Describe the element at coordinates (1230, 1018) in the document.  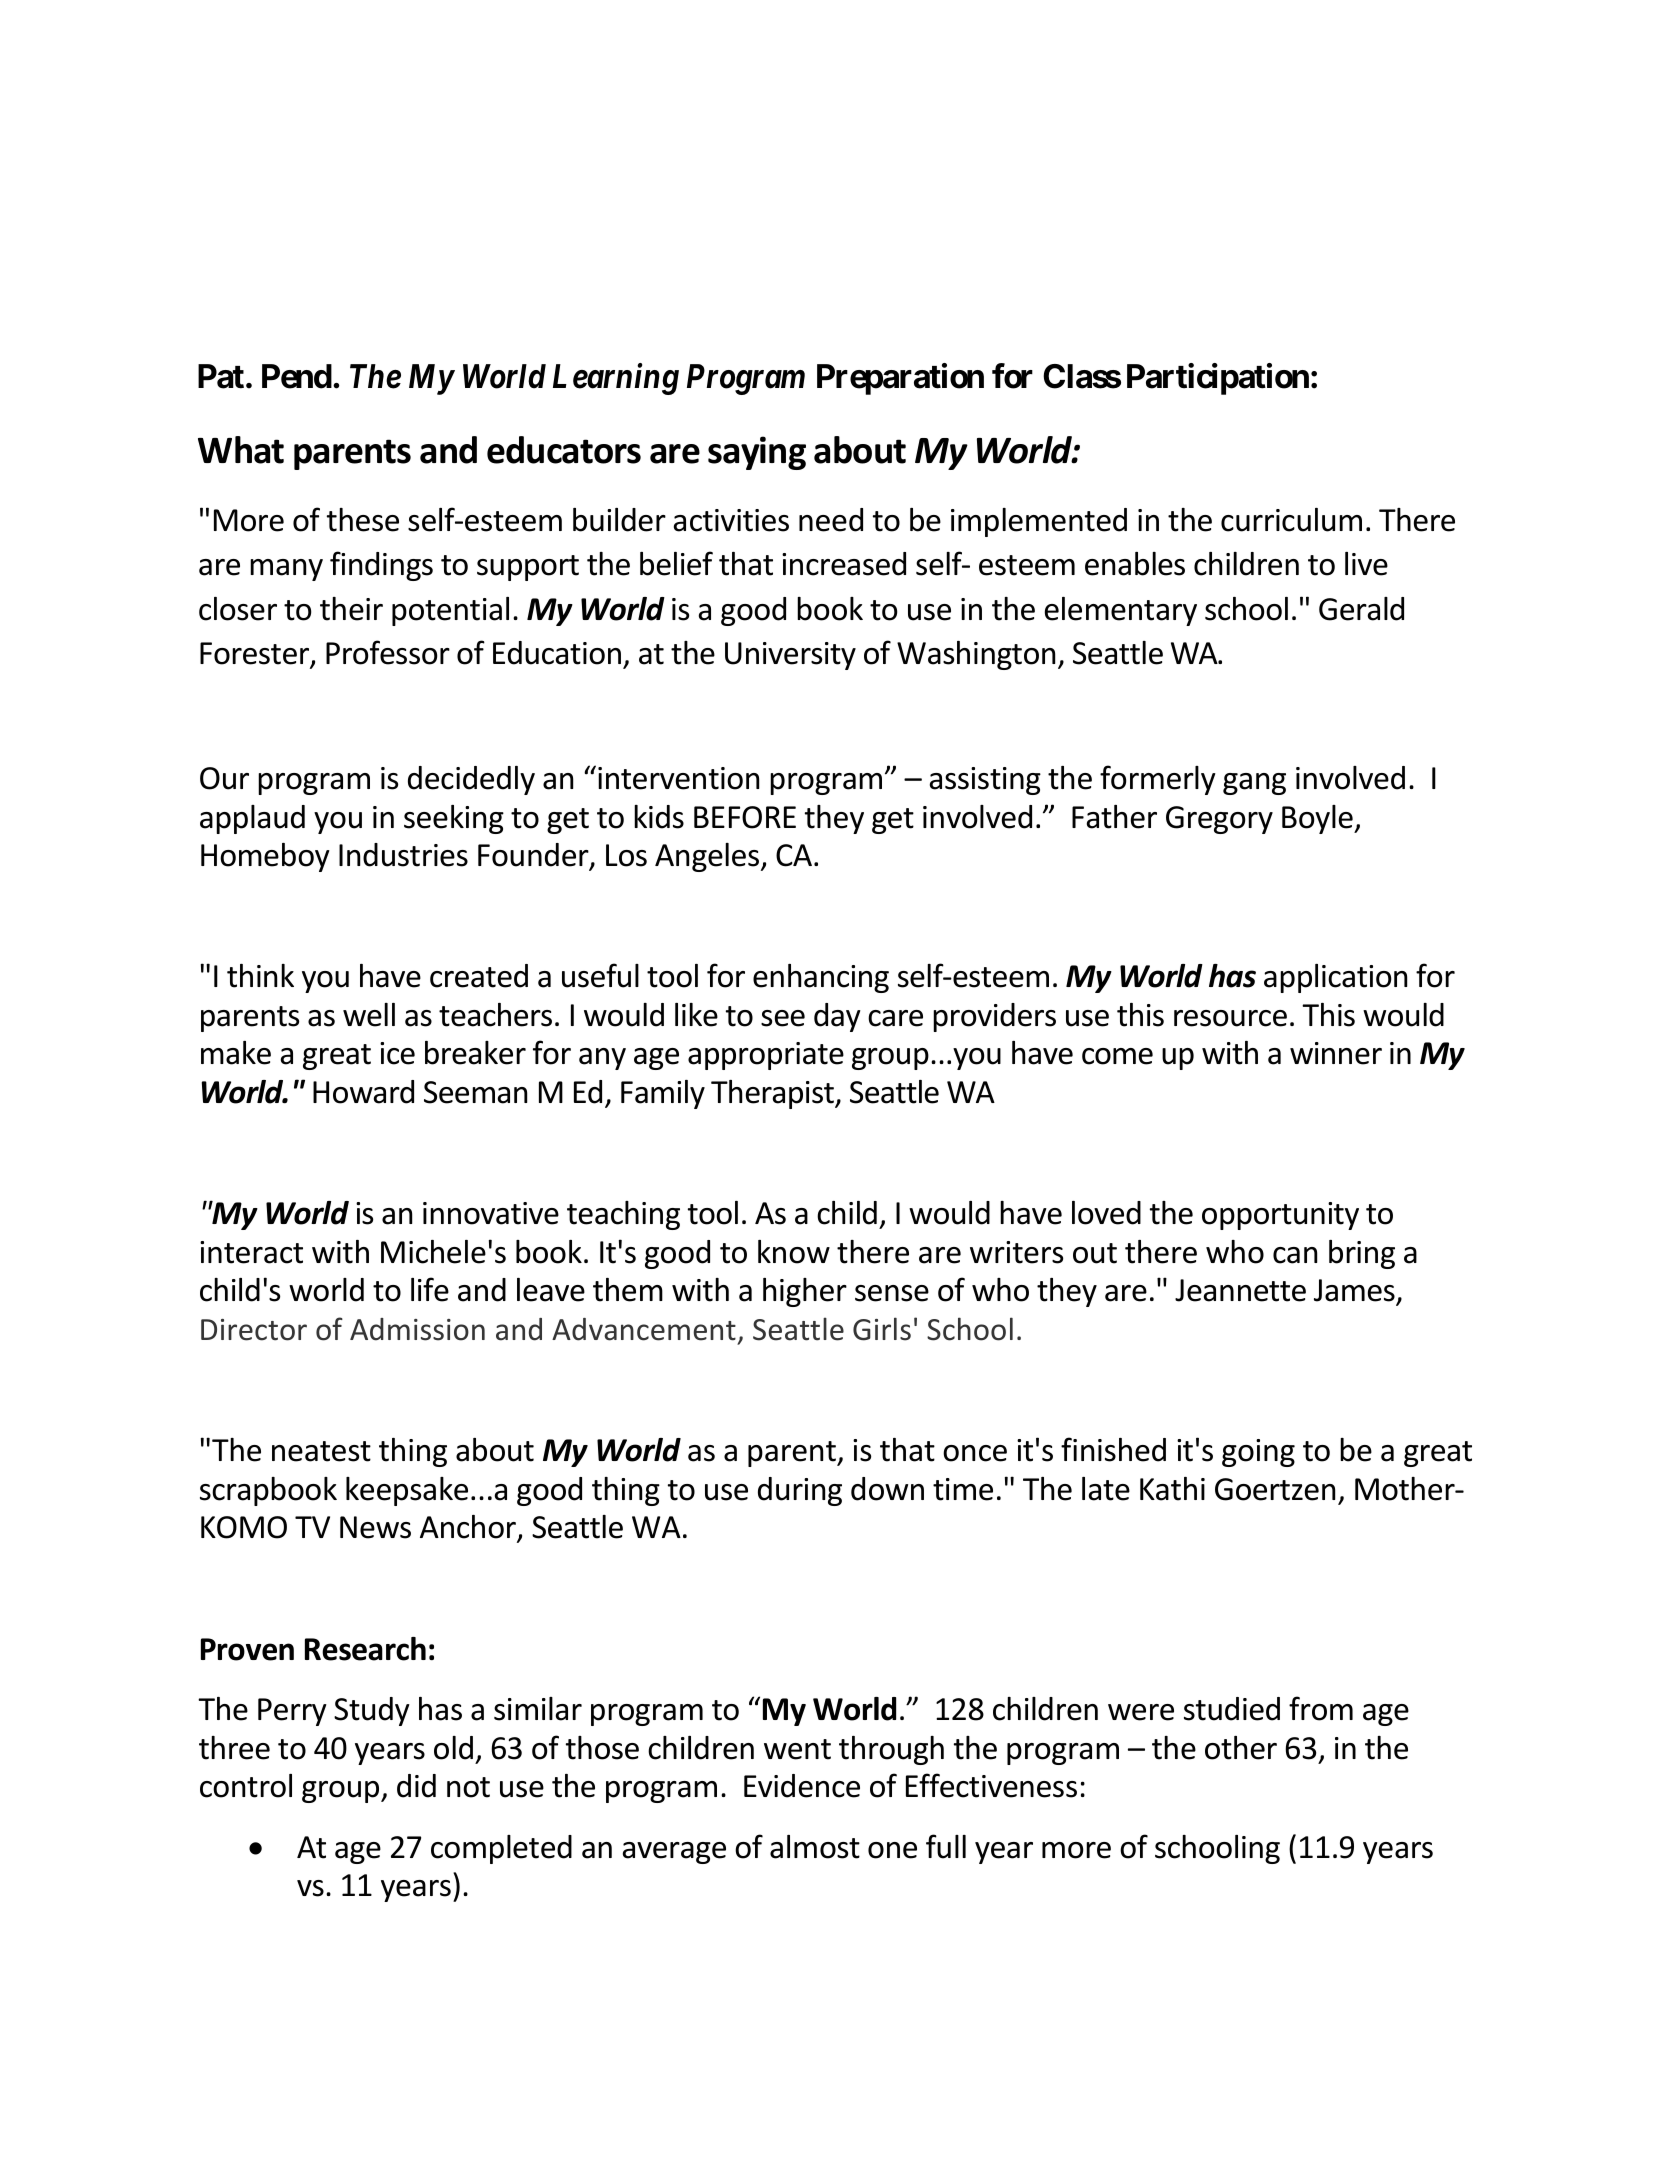
I see `resource` at that location.
